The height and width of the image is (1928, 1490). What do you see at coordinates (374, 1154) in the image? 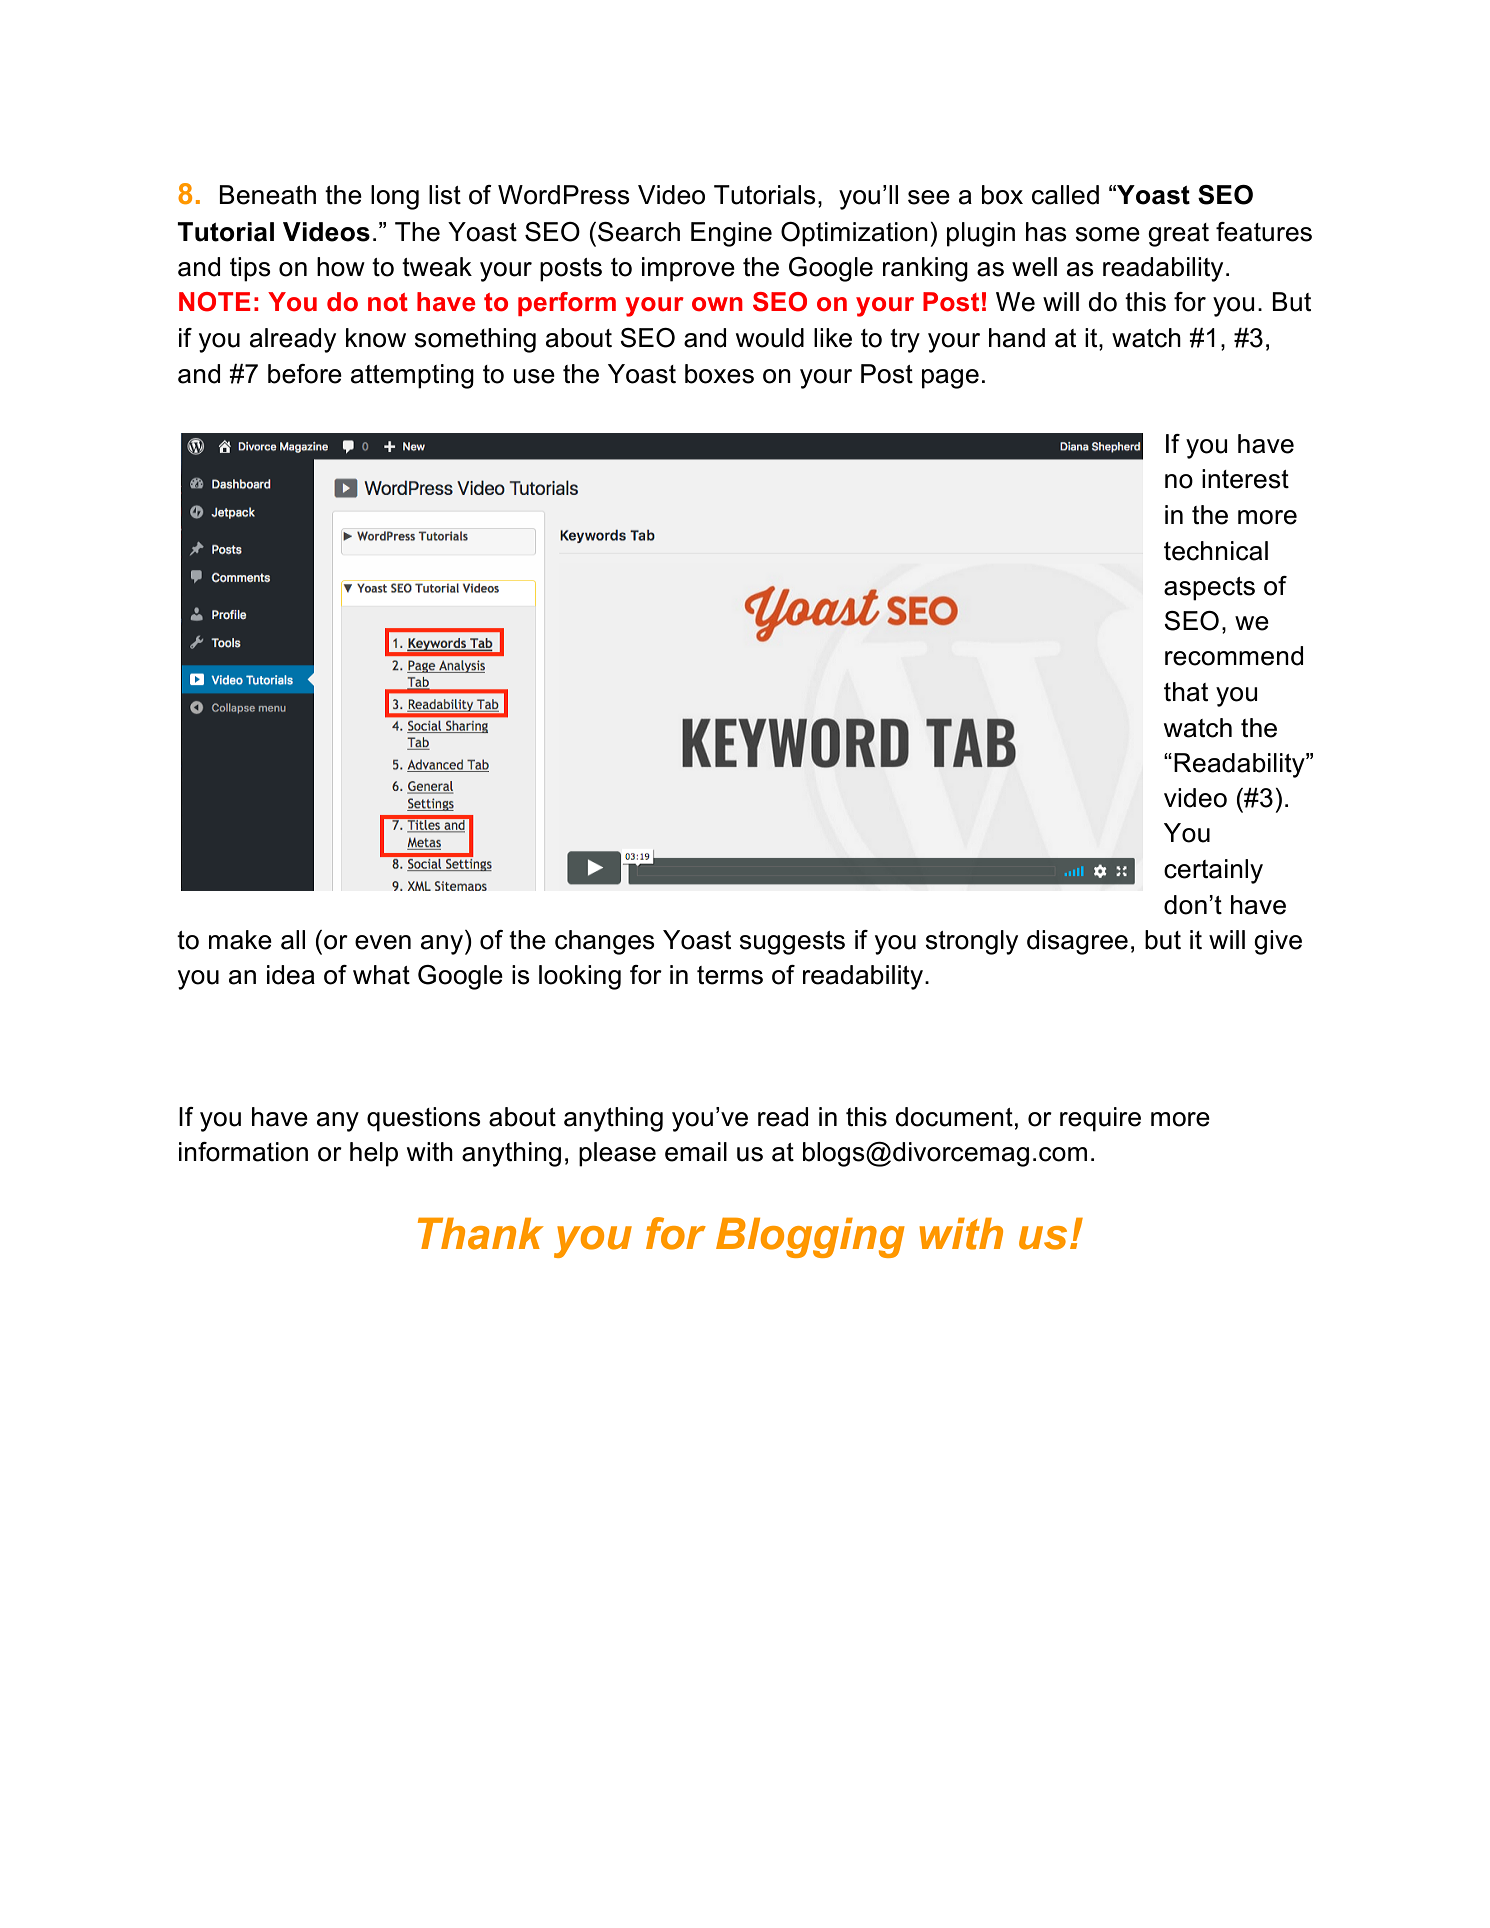
I see `help` at bounding box center [374, 1154].
